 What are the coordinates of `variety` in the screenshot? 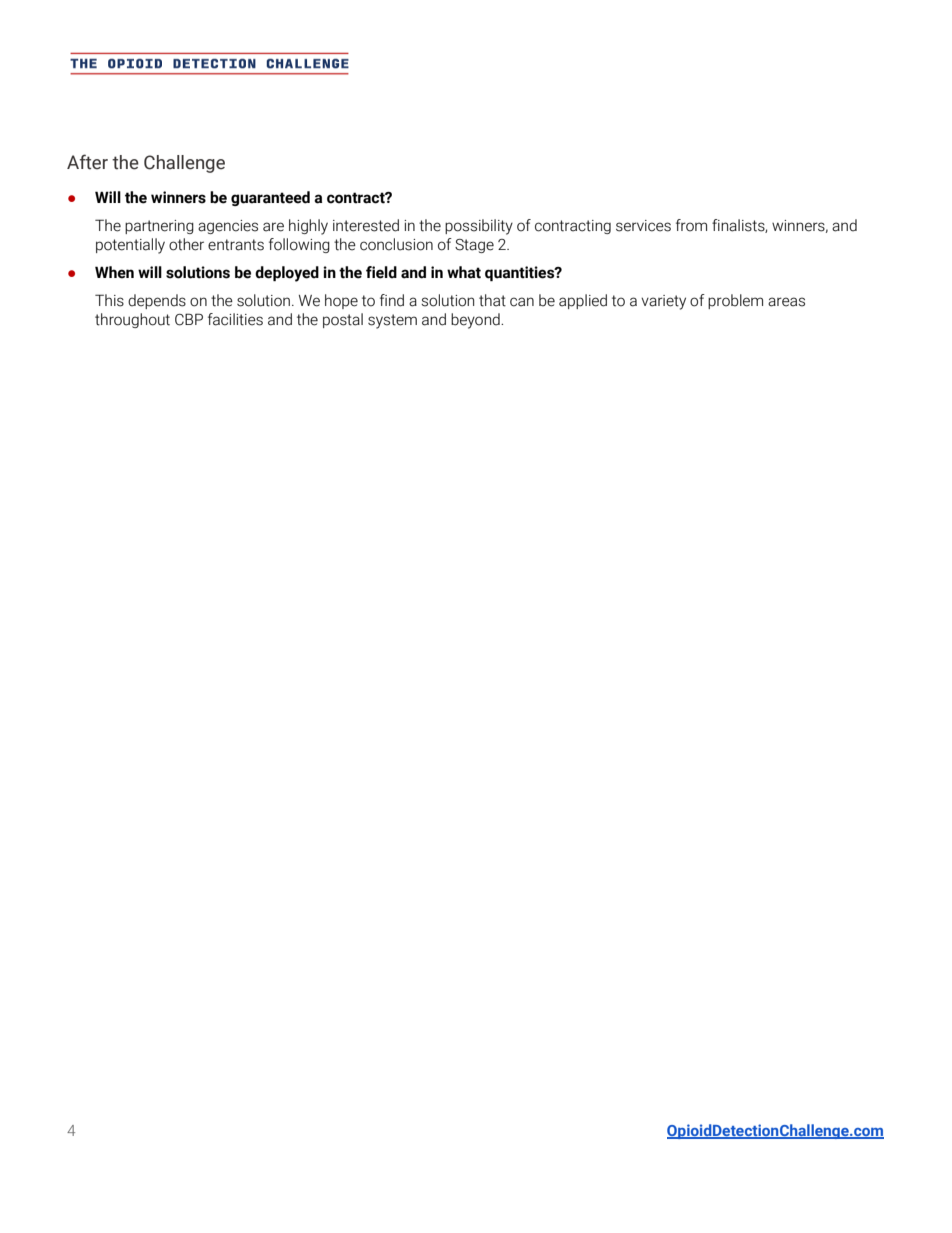 It's located at (663, 302).
